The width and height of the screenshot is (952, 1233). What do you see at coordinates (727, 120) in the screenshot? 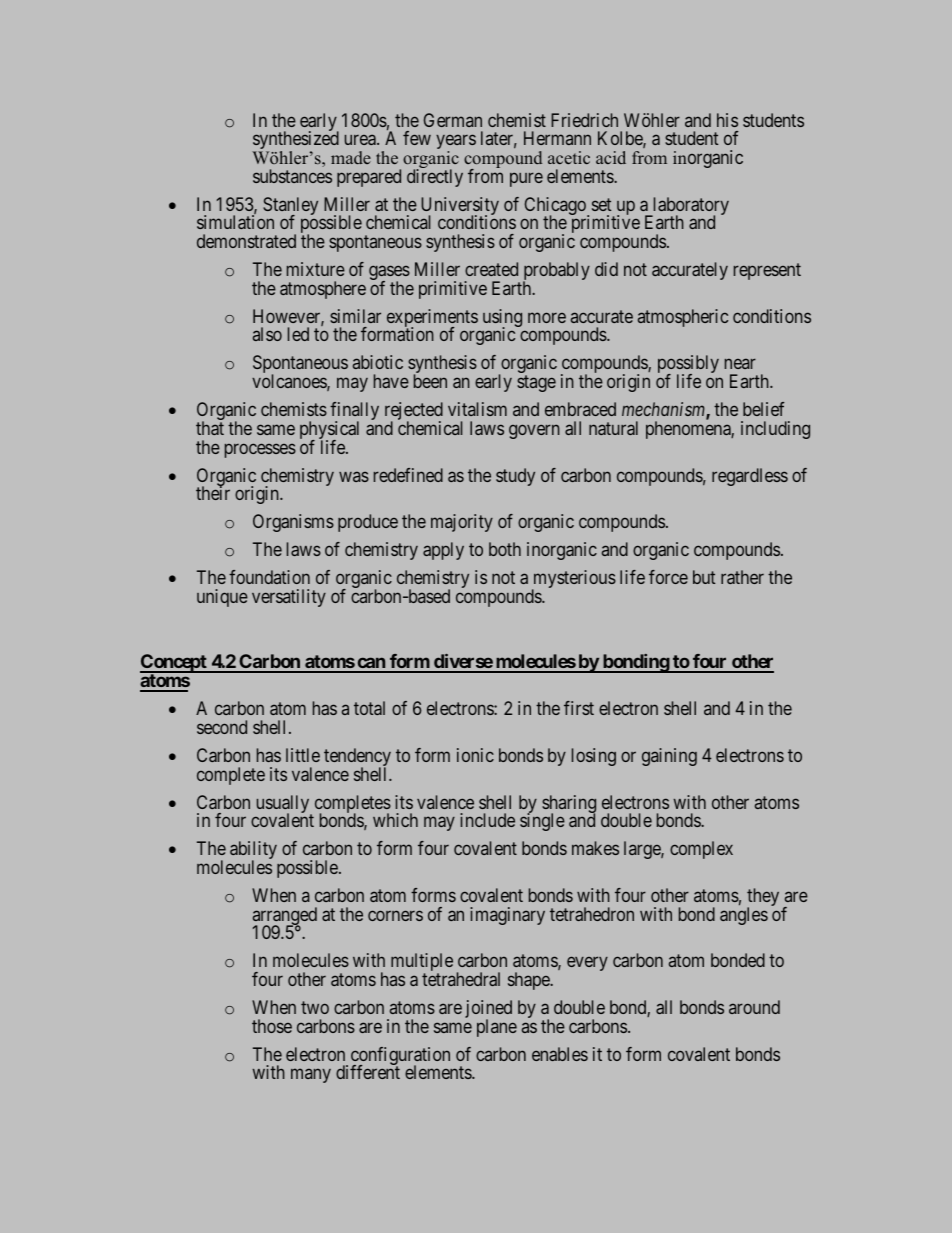
I see `his` at bounding box center [727, 120].
